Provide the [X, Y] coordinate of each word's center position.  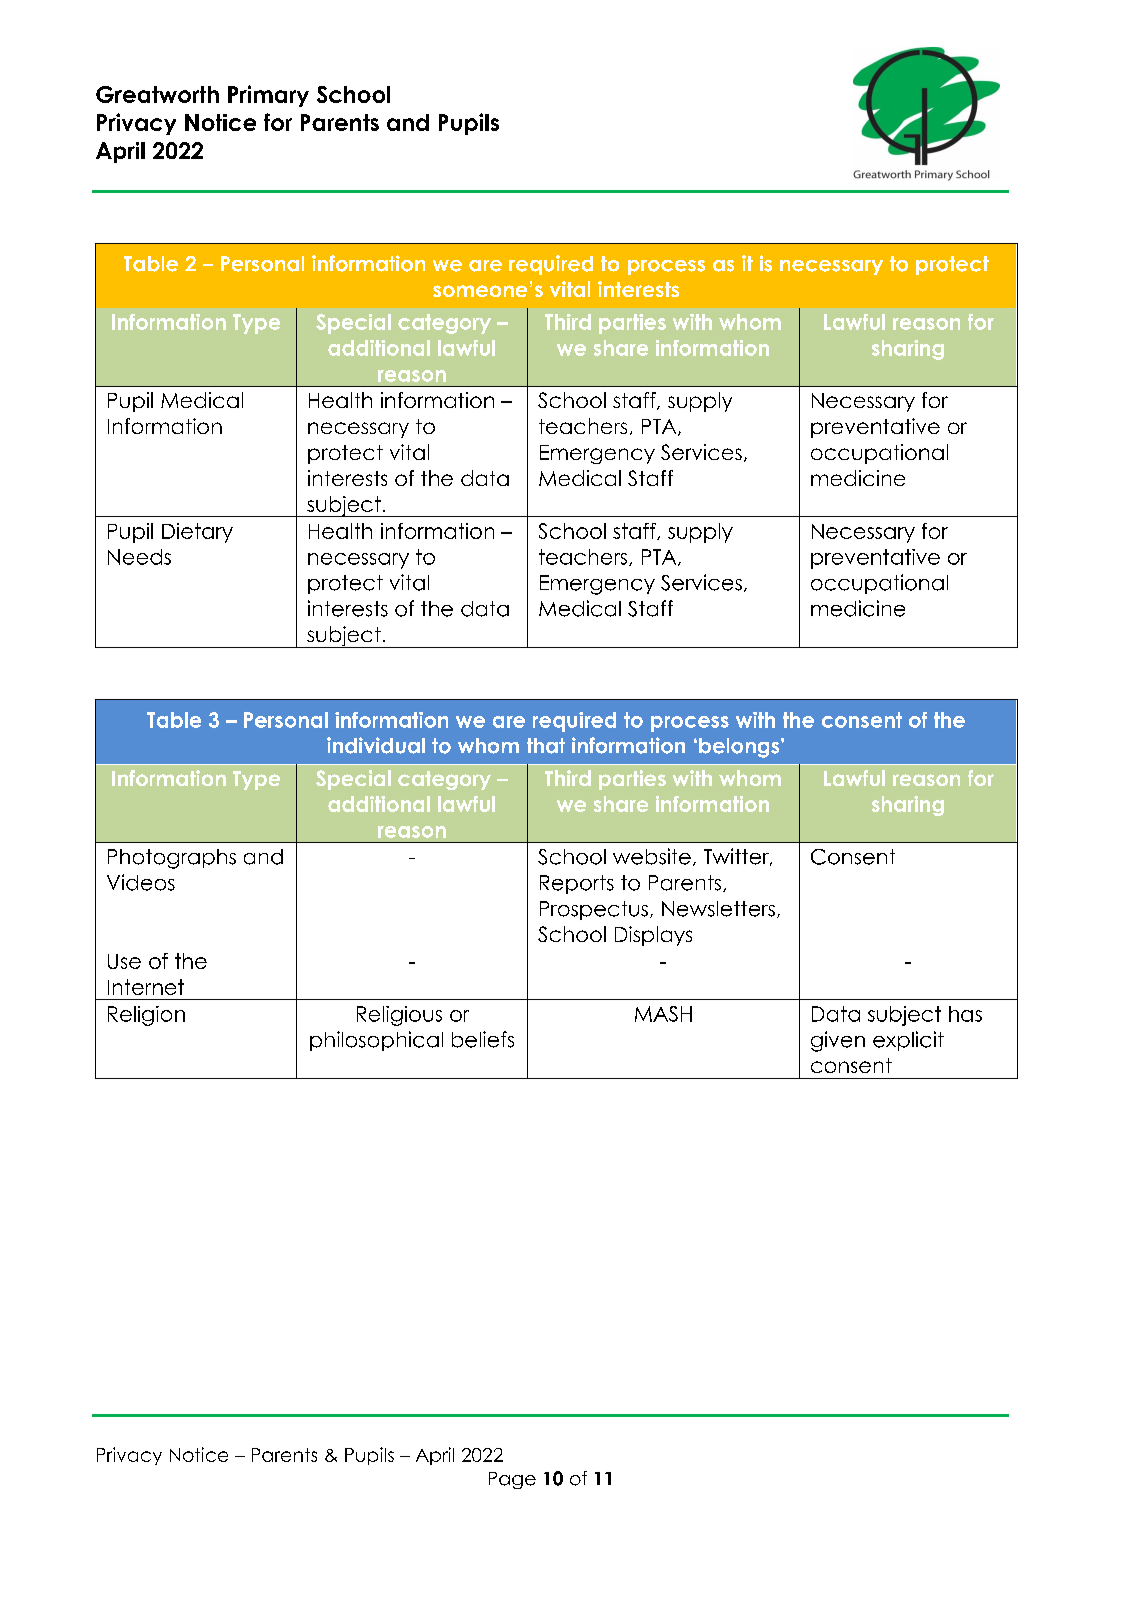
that [546, 746]
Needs [139, 557]
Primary [268, 96]
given [838, 1041]
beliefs [483, 1039]
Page [512, 1480]
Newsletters [718, 909]
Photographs [172, 859]
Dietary [197, 533]
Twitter [737, 857]
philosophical [376, 1041]
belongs [740, 748]
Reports [577, 884]
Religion [146, 1016]
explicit [908, 1041]
